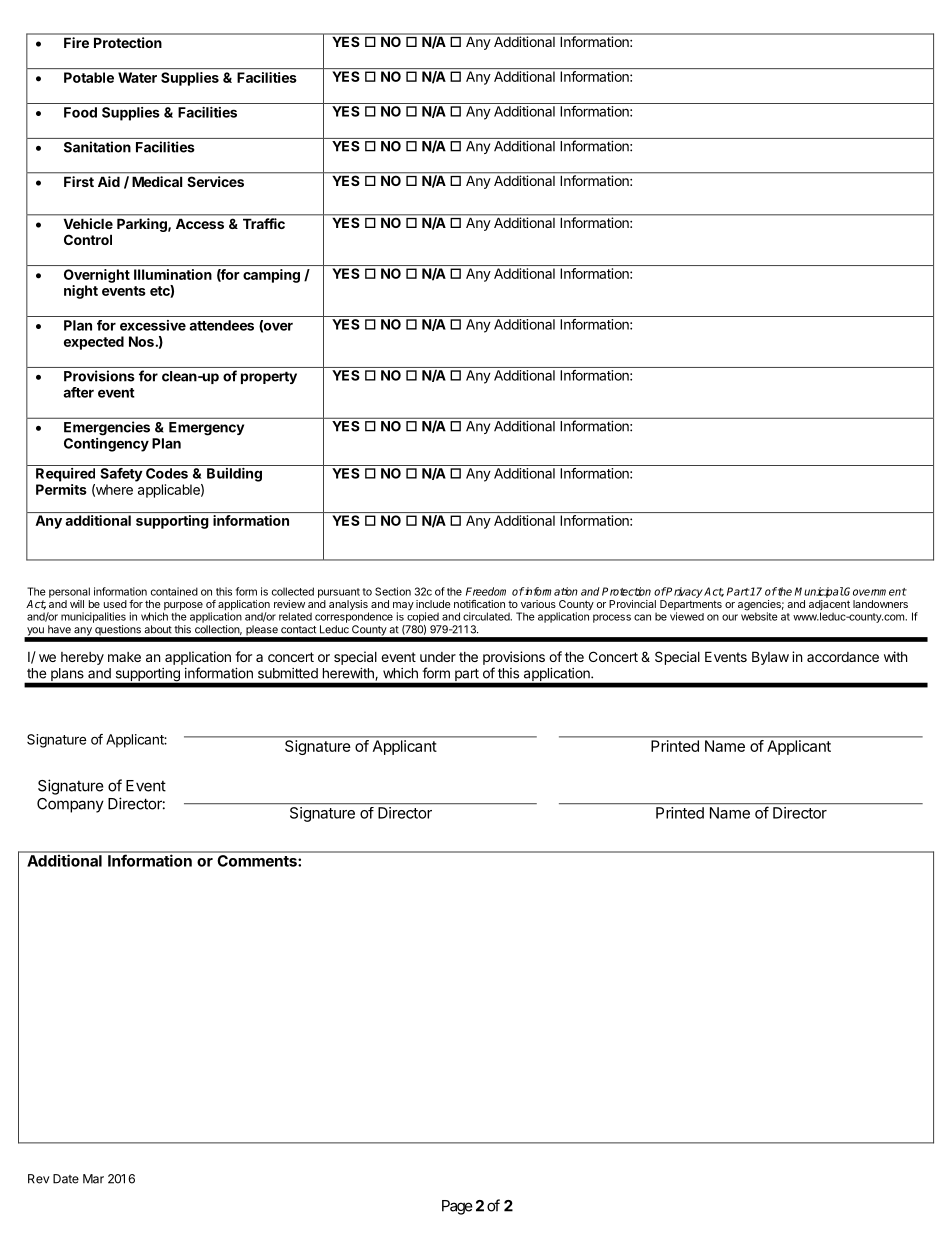 Image resolution: width=952 pixels, height=1233 pixels. Describe the element at coordinates (142, 341) in the screenshot. I see `Nos` at that location.
